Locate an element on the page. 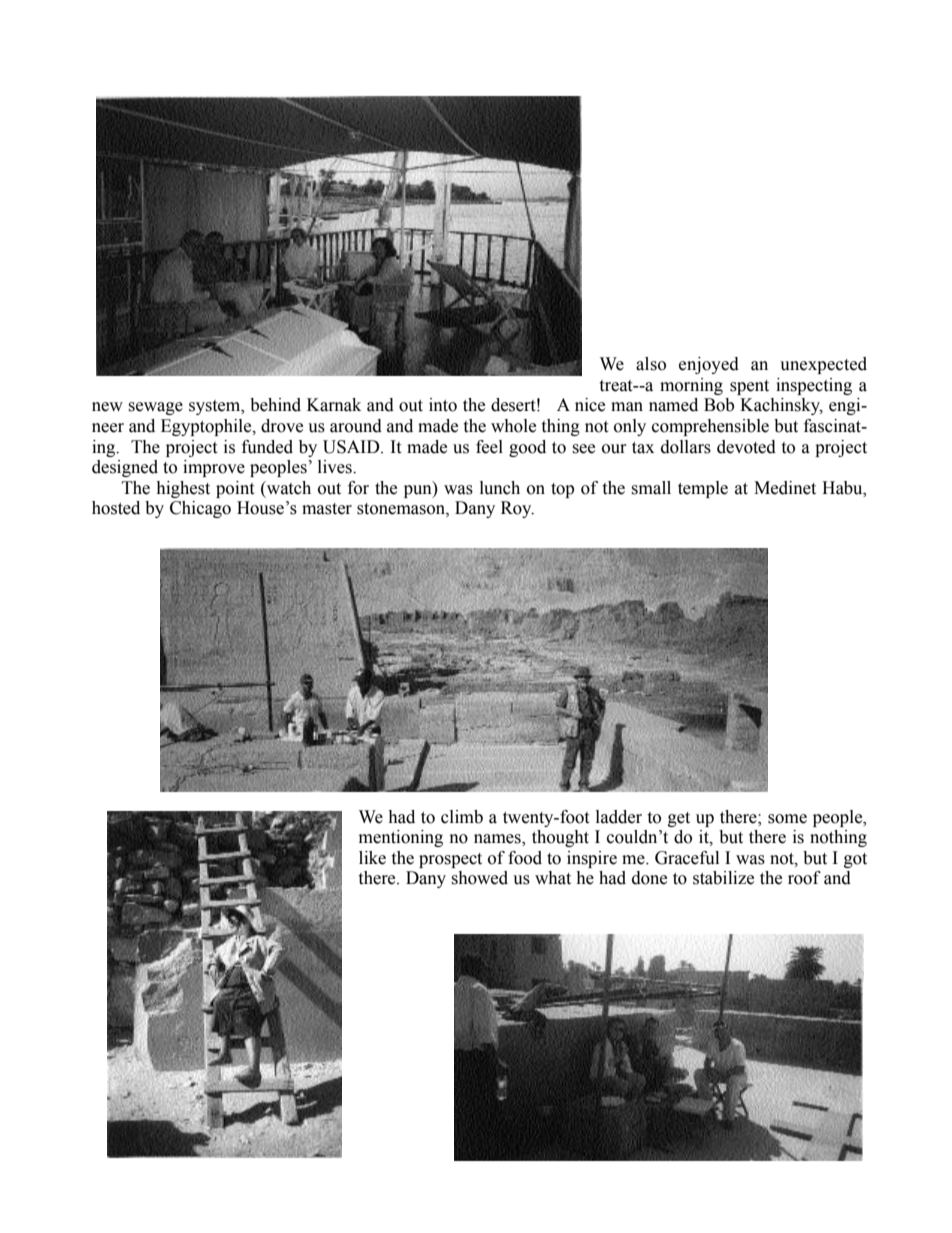 This page has height=1233, width=952. climb is located at coordinates (462, 817).
